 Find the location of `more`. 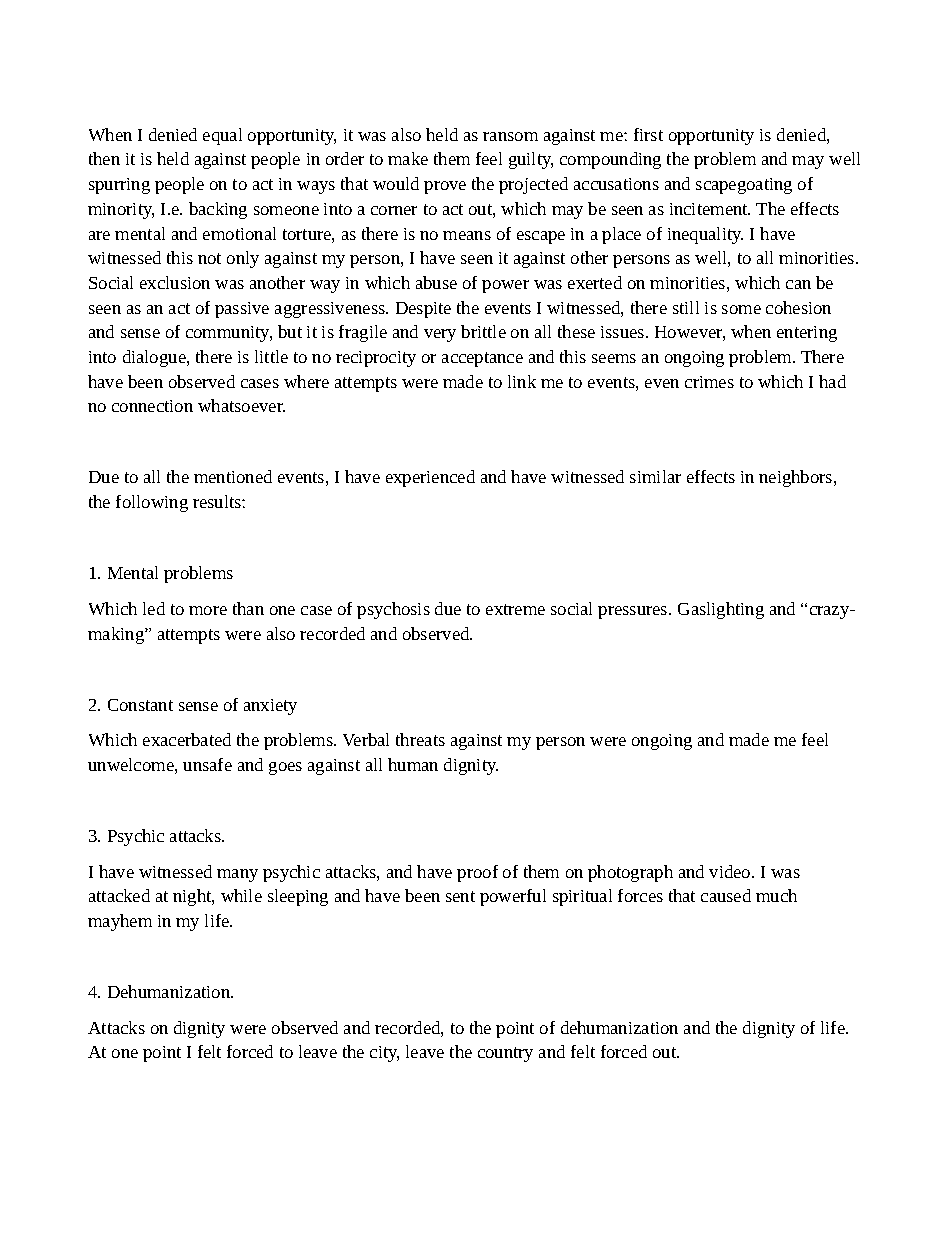

more is located at coordinates (208, 610).
